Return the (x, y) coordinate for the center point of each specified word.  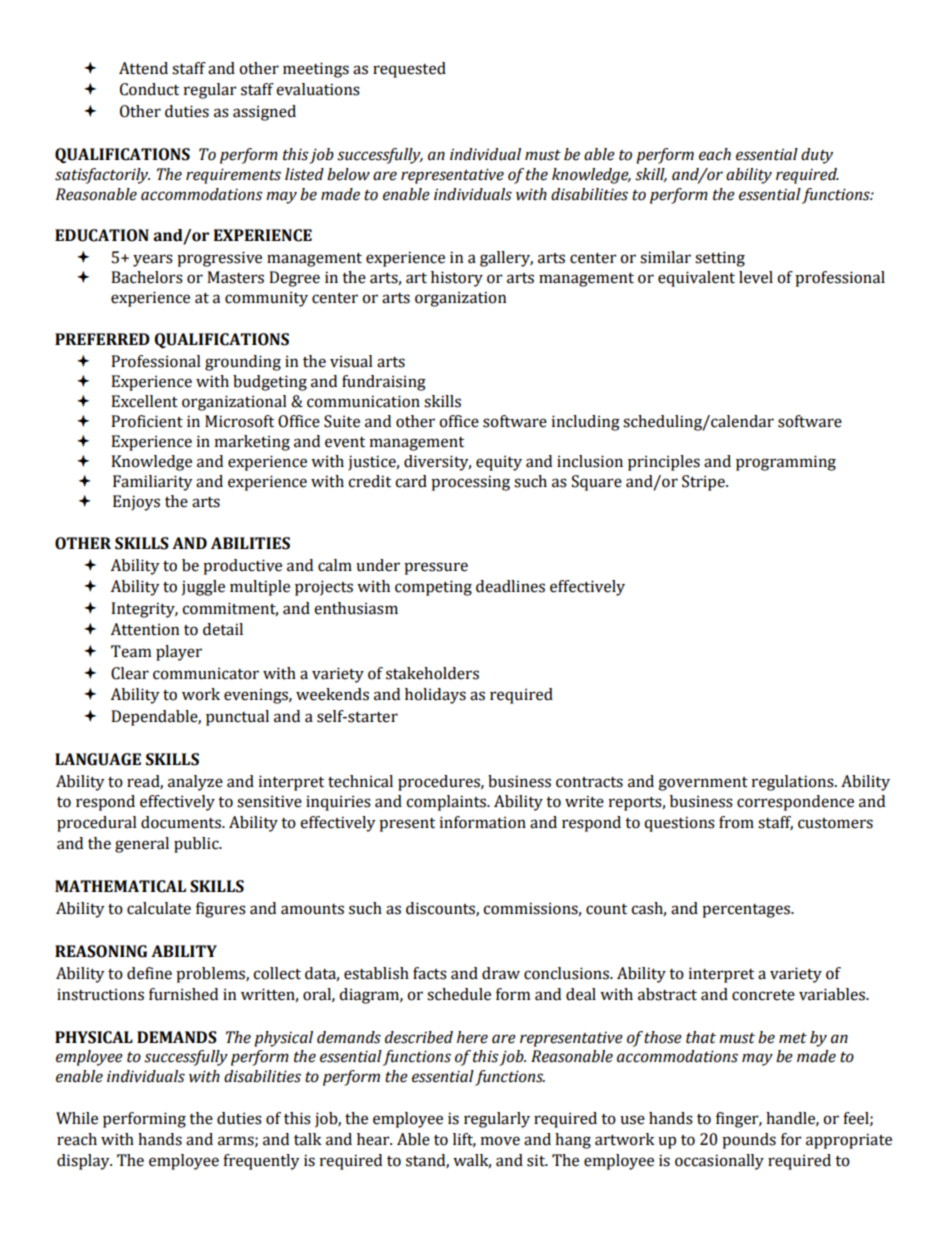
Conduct (149, 89)
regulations (794, 783)
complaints (447, 803)
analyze (195, 783)
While (77, 1118)
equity (499, 463)
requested (409, 70)
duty (817, 156)
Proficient (147, 421)
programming (786, 463)
